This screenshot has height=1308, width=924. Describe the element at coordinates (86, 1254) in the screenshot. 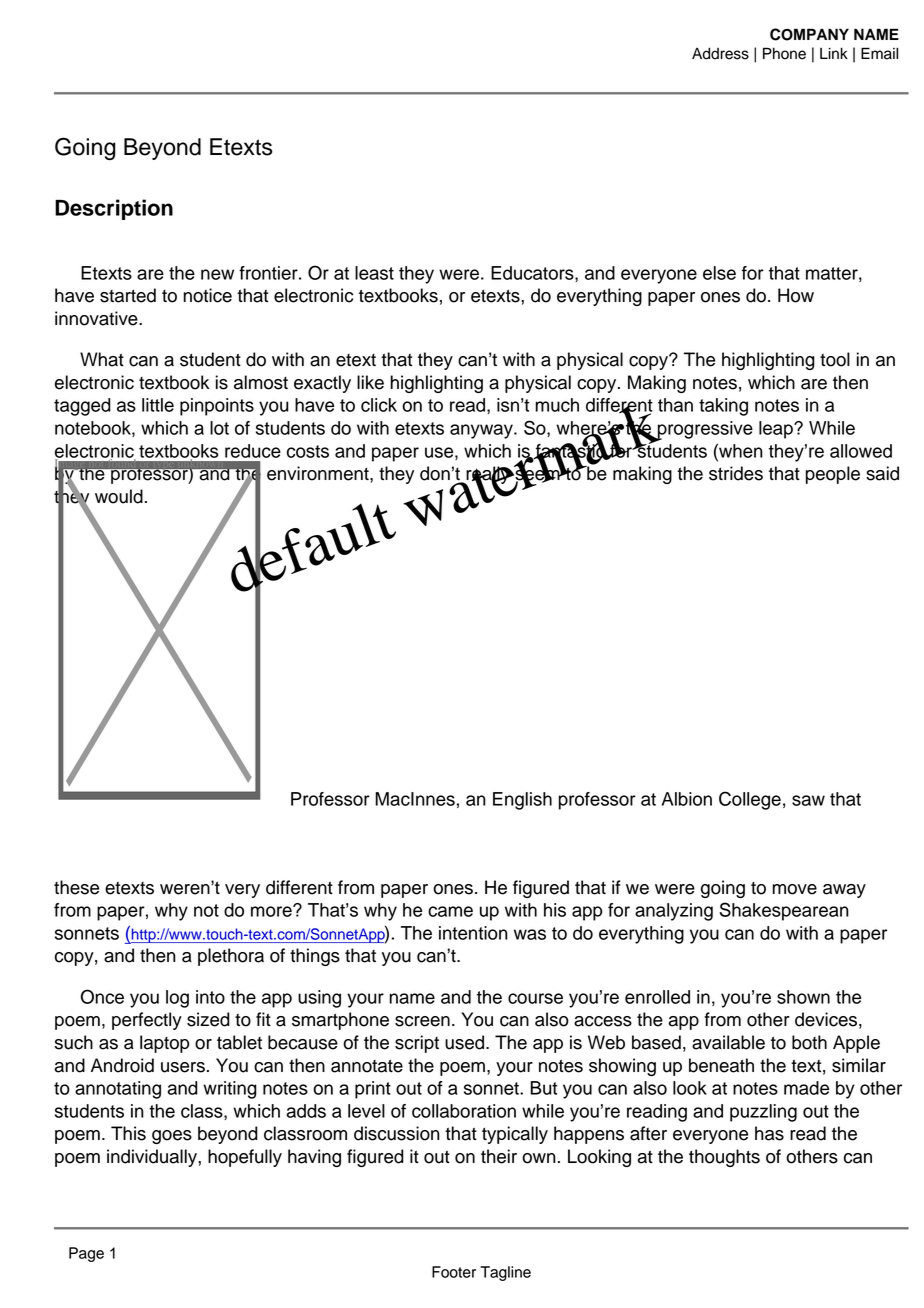

I see `Page` at that location.
